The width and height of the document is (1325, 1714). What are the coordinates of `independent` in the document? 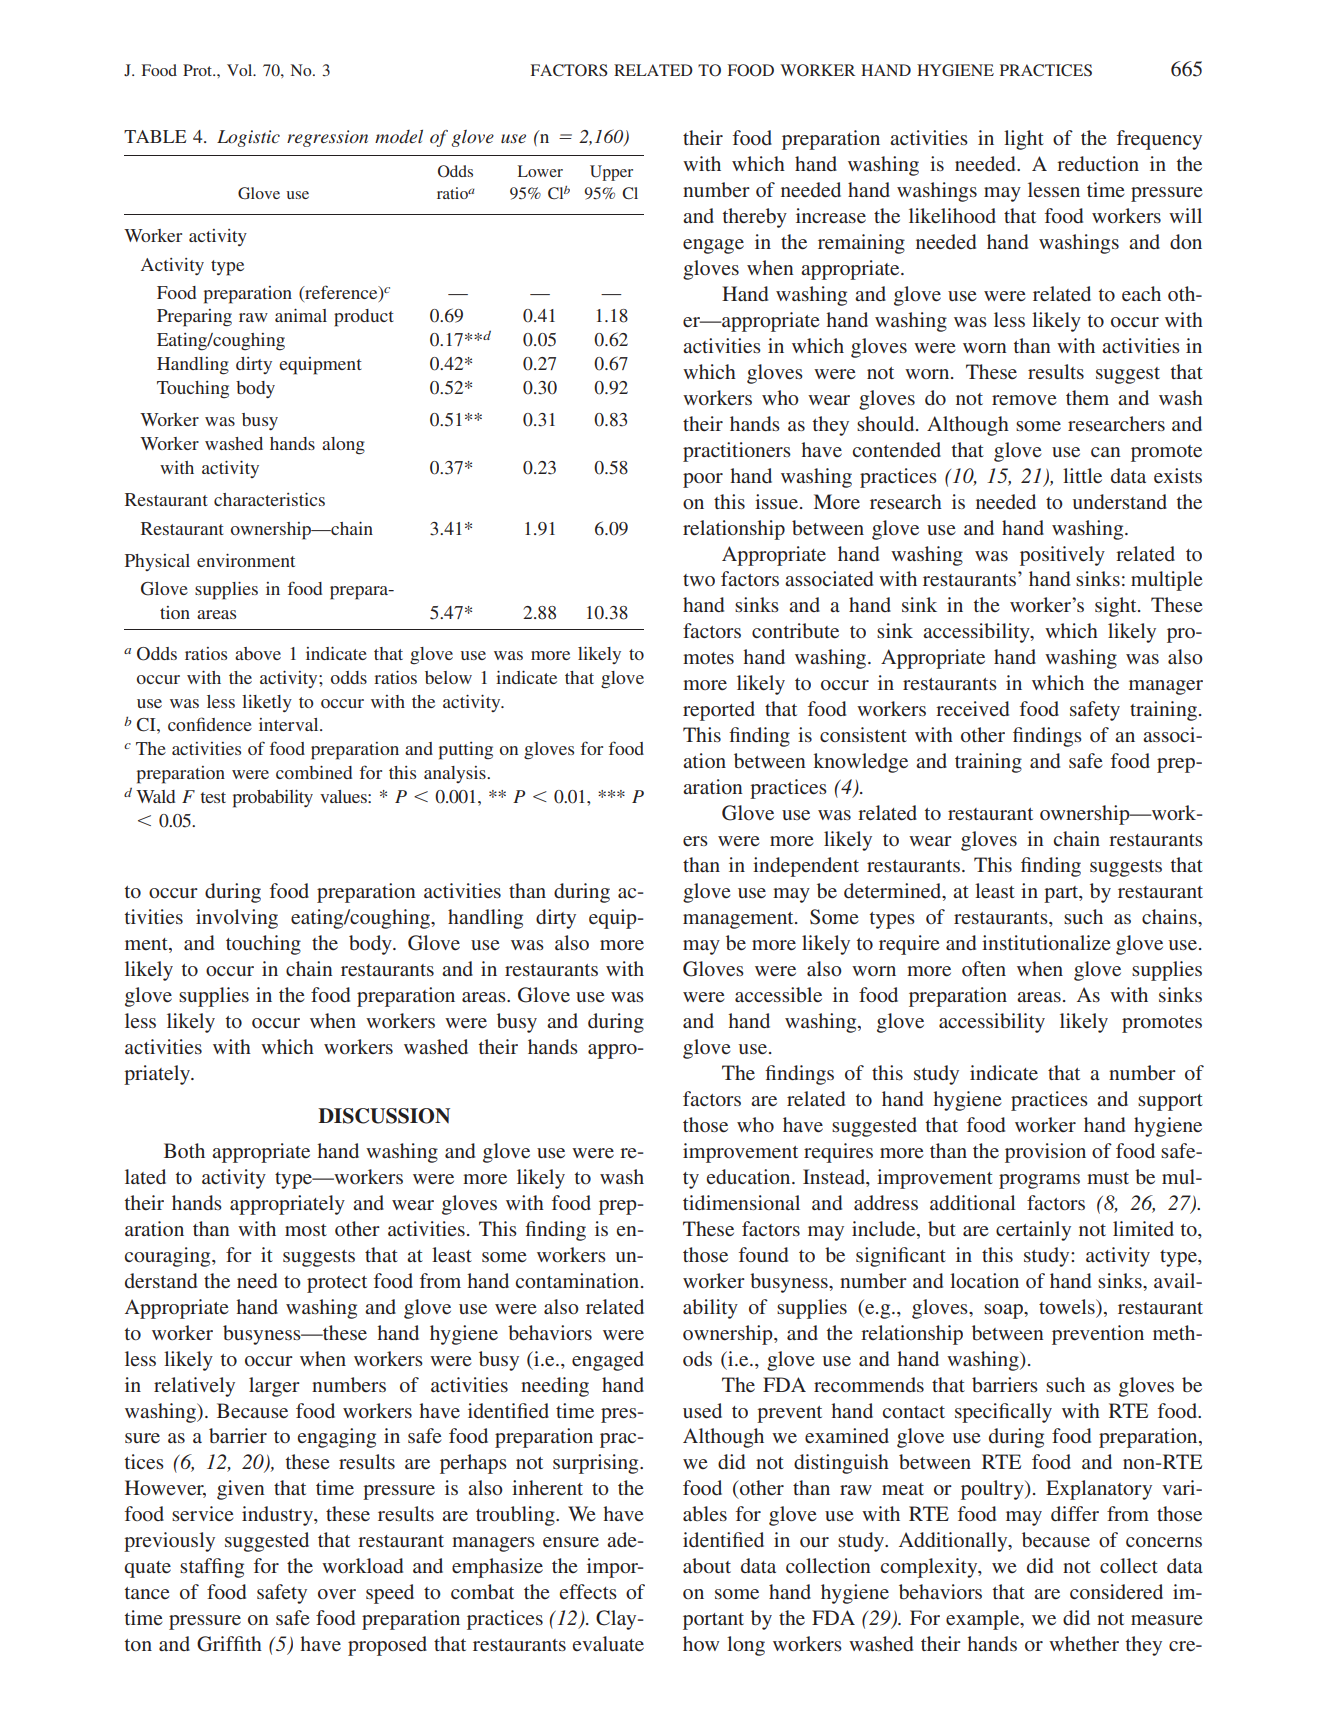 It's located at (806, 867).
